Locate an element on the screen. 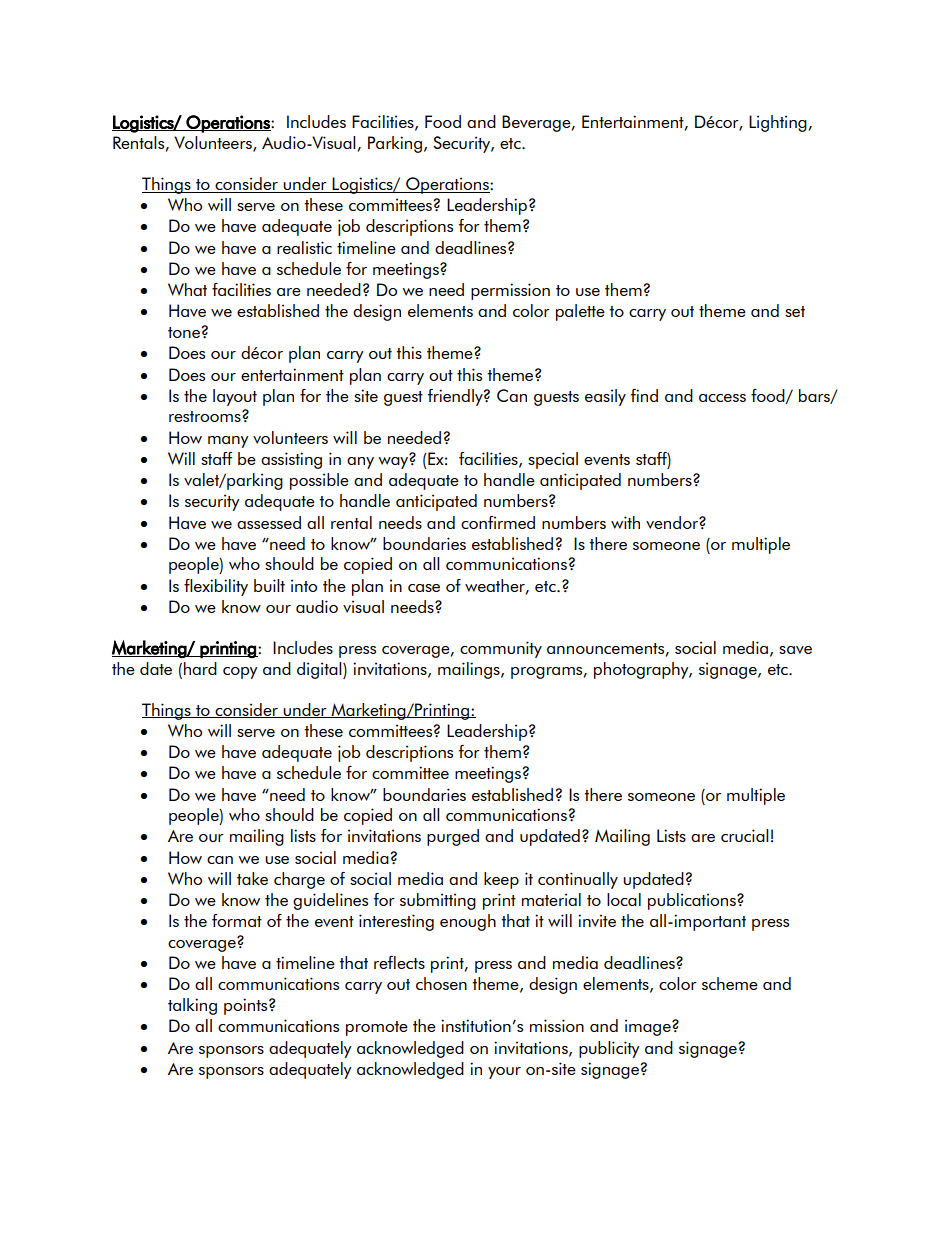 This screenshot has height=1233, width=952. copy is located at coordinates (240, 673).
